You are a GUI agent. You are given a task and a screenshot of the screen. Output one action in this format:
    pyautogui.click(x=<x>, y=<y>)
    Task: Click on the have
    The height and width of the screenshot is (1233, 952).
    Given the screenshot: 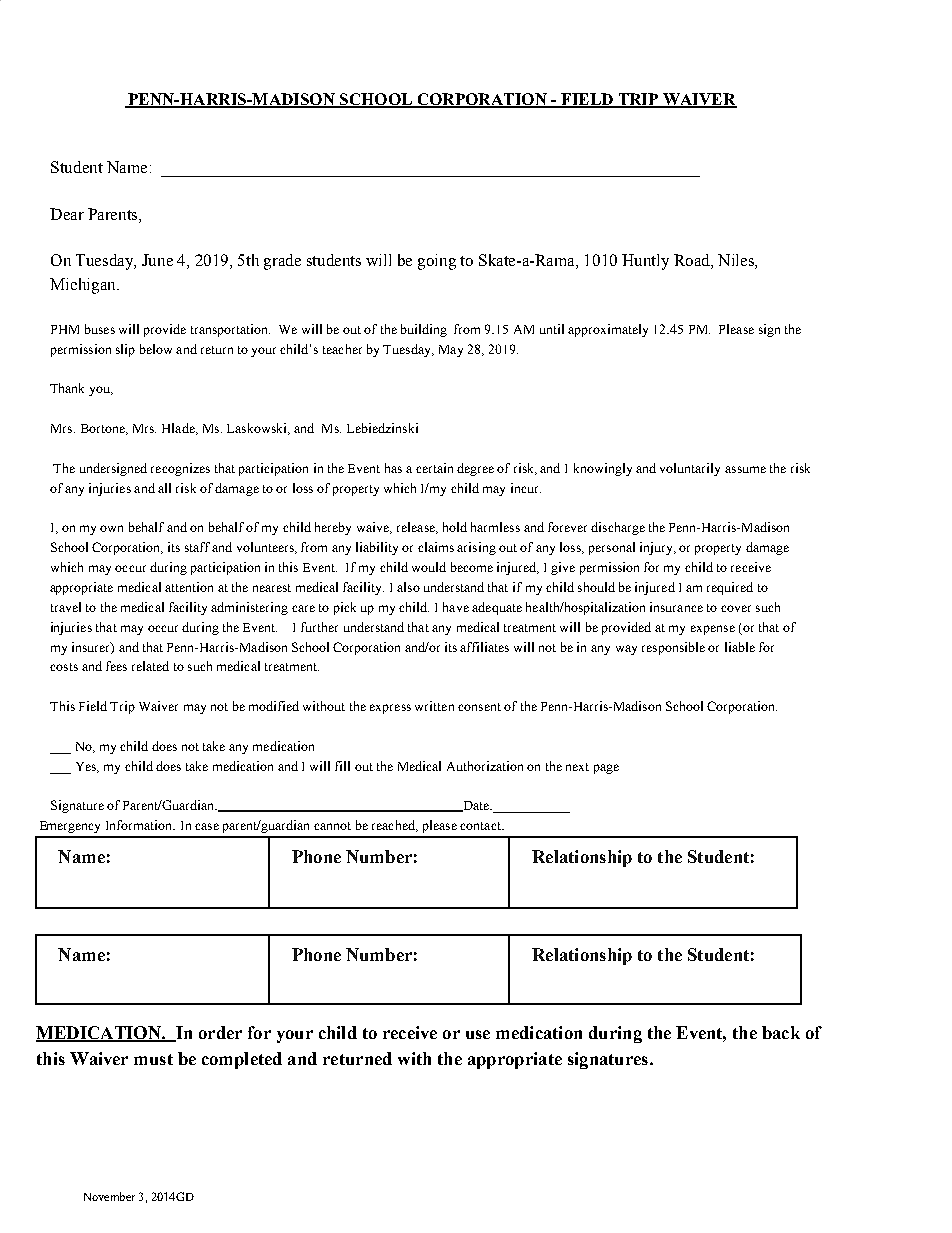 What is the action you would take?
    pyautogui.click(x=456, y=607)
